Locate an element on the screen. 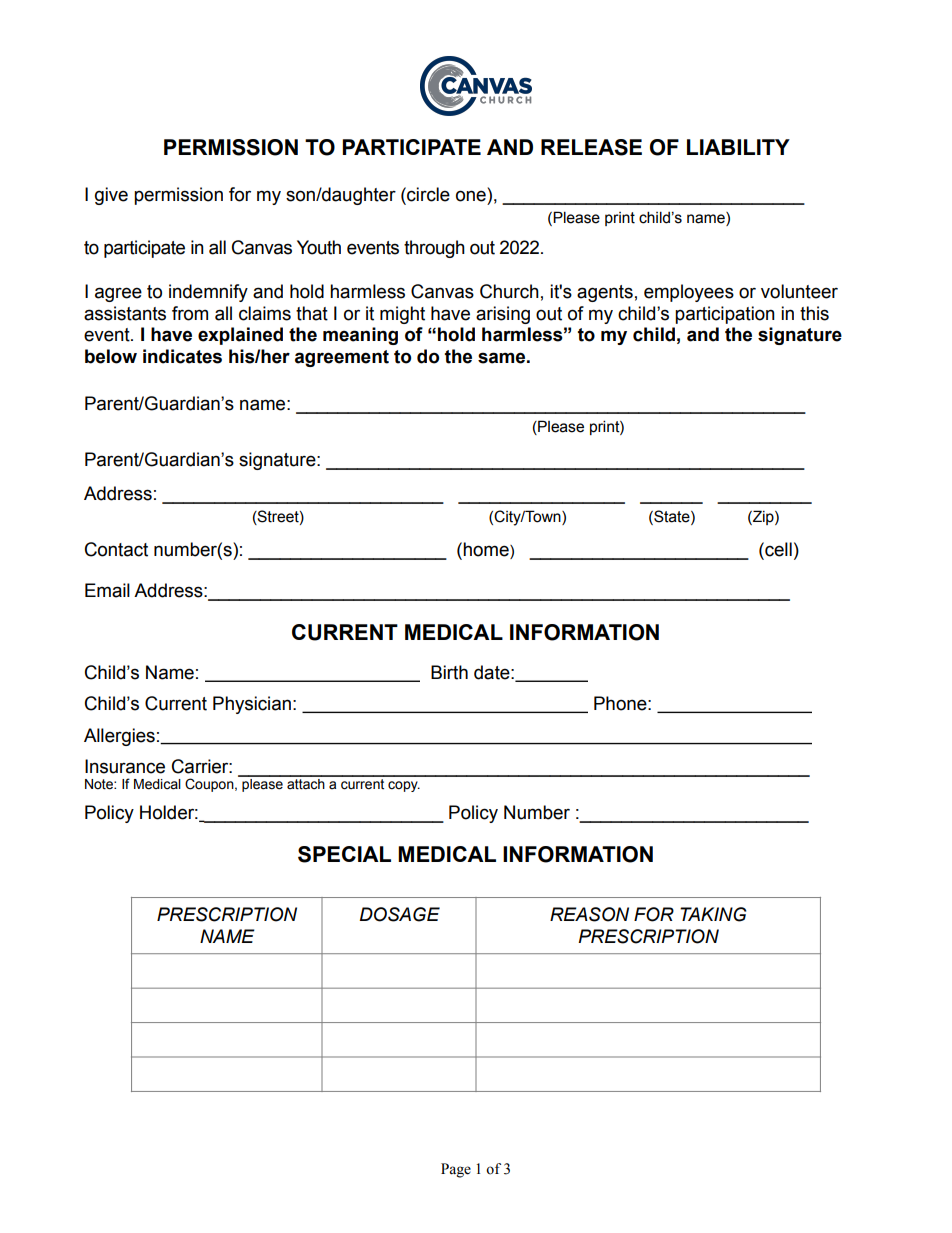 Image resolution: width=952 pixels, height=1233 pixels. TAKING is located at coordinates (713, 914).
